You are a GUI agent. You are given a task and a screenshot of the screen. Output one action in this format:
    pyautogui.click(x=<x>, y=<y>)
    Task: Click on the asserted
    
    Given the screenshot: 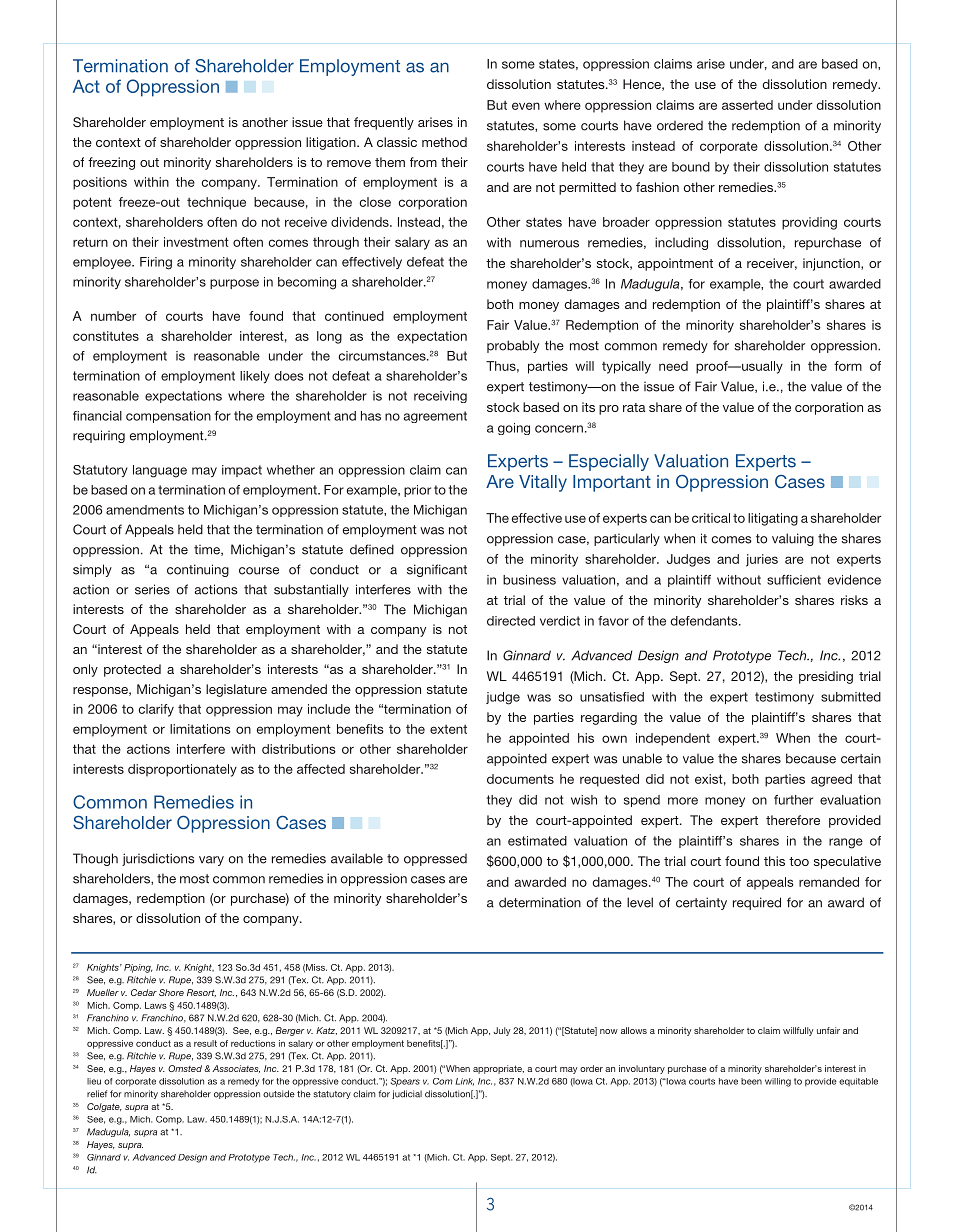 What is the action you would take?
    pyautogui.click(x=747, y=105)
